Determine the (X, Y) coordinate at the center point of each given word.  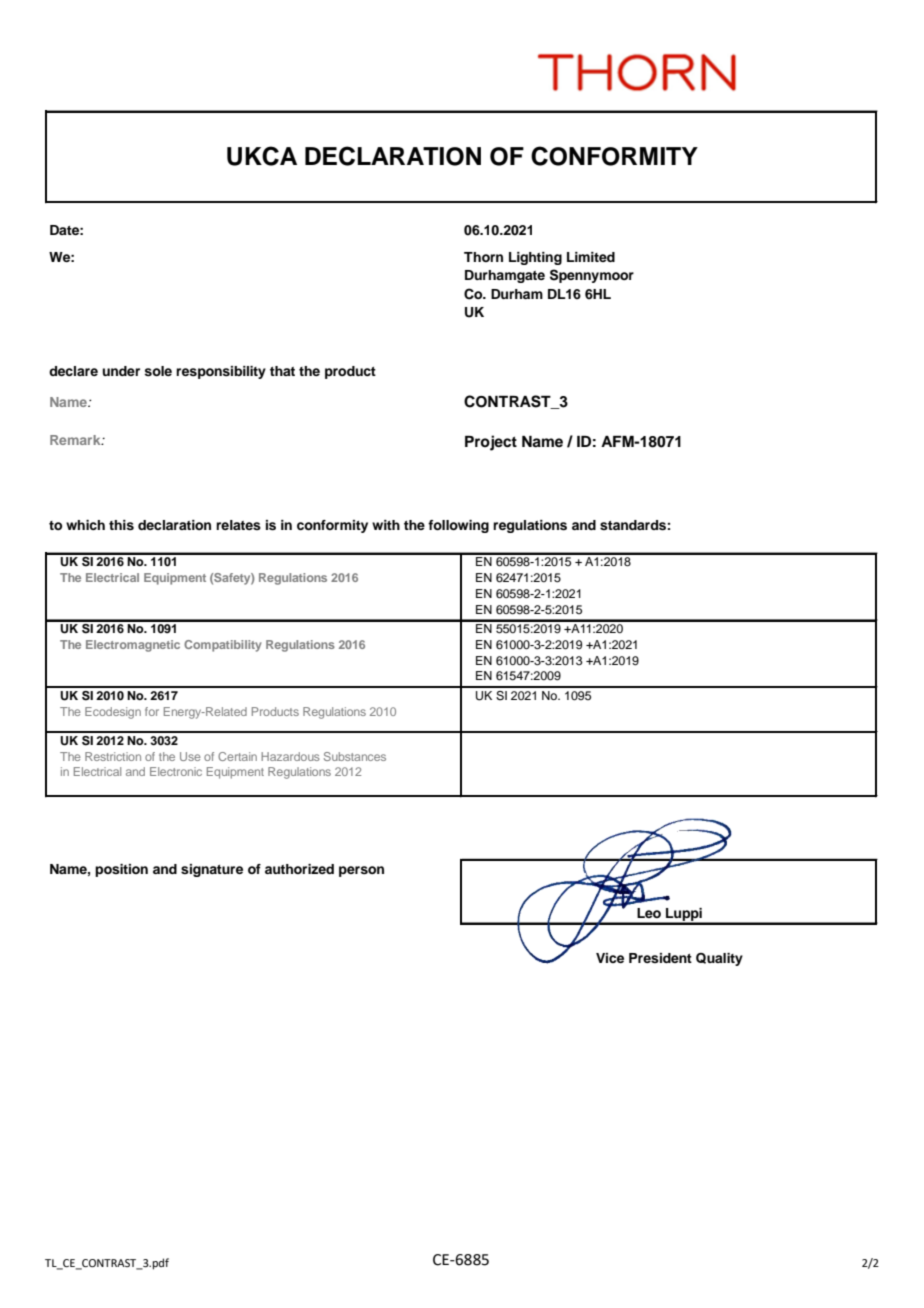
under (121, 371)
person (361, 871)
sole (158, 371)
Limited (591, 257)
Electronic (176, 771)
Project (491, 443)
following (458, 526)
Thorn (483, 257)
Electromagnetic (133, 646)
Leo (649, 913)
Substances (355, 756)
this (121, 525)
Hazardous (290, 756)
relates (238, 525)
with (386, 525)
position (121, 870)
